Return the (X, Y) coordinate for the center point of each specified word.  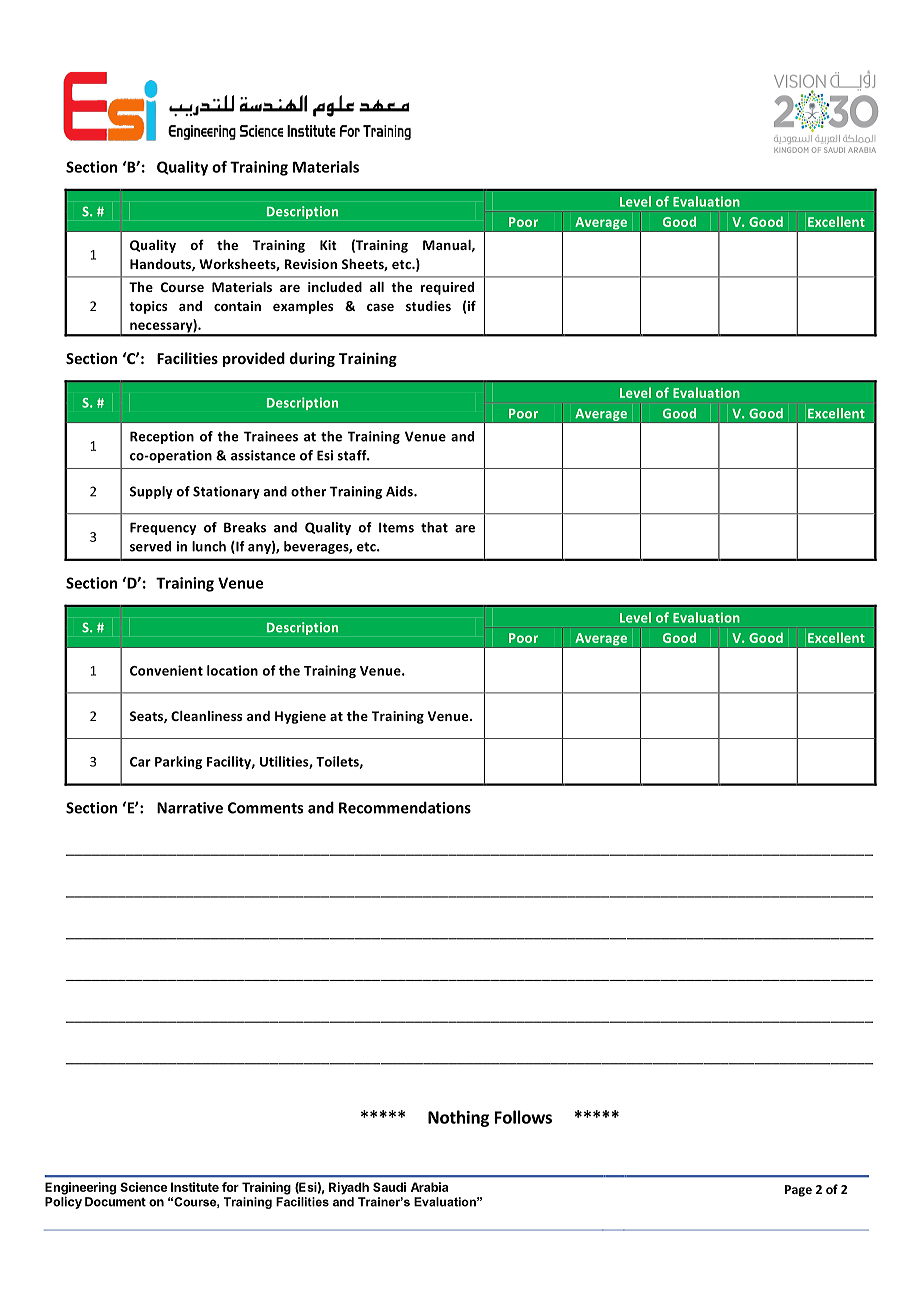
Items (396, 527)
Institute (195, 1187)
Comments (265, 808)
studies (428, 306)
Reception (162, 437)
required (447, 288)
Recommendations (405, 807)
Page (798, 1191)
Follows (523, 1117)
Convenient (166, 670)
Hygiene (300, 717)
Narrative (190, 808)
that (434, 527)
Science (143, 1187)
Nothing (458, 1118)
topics (148, 307)
